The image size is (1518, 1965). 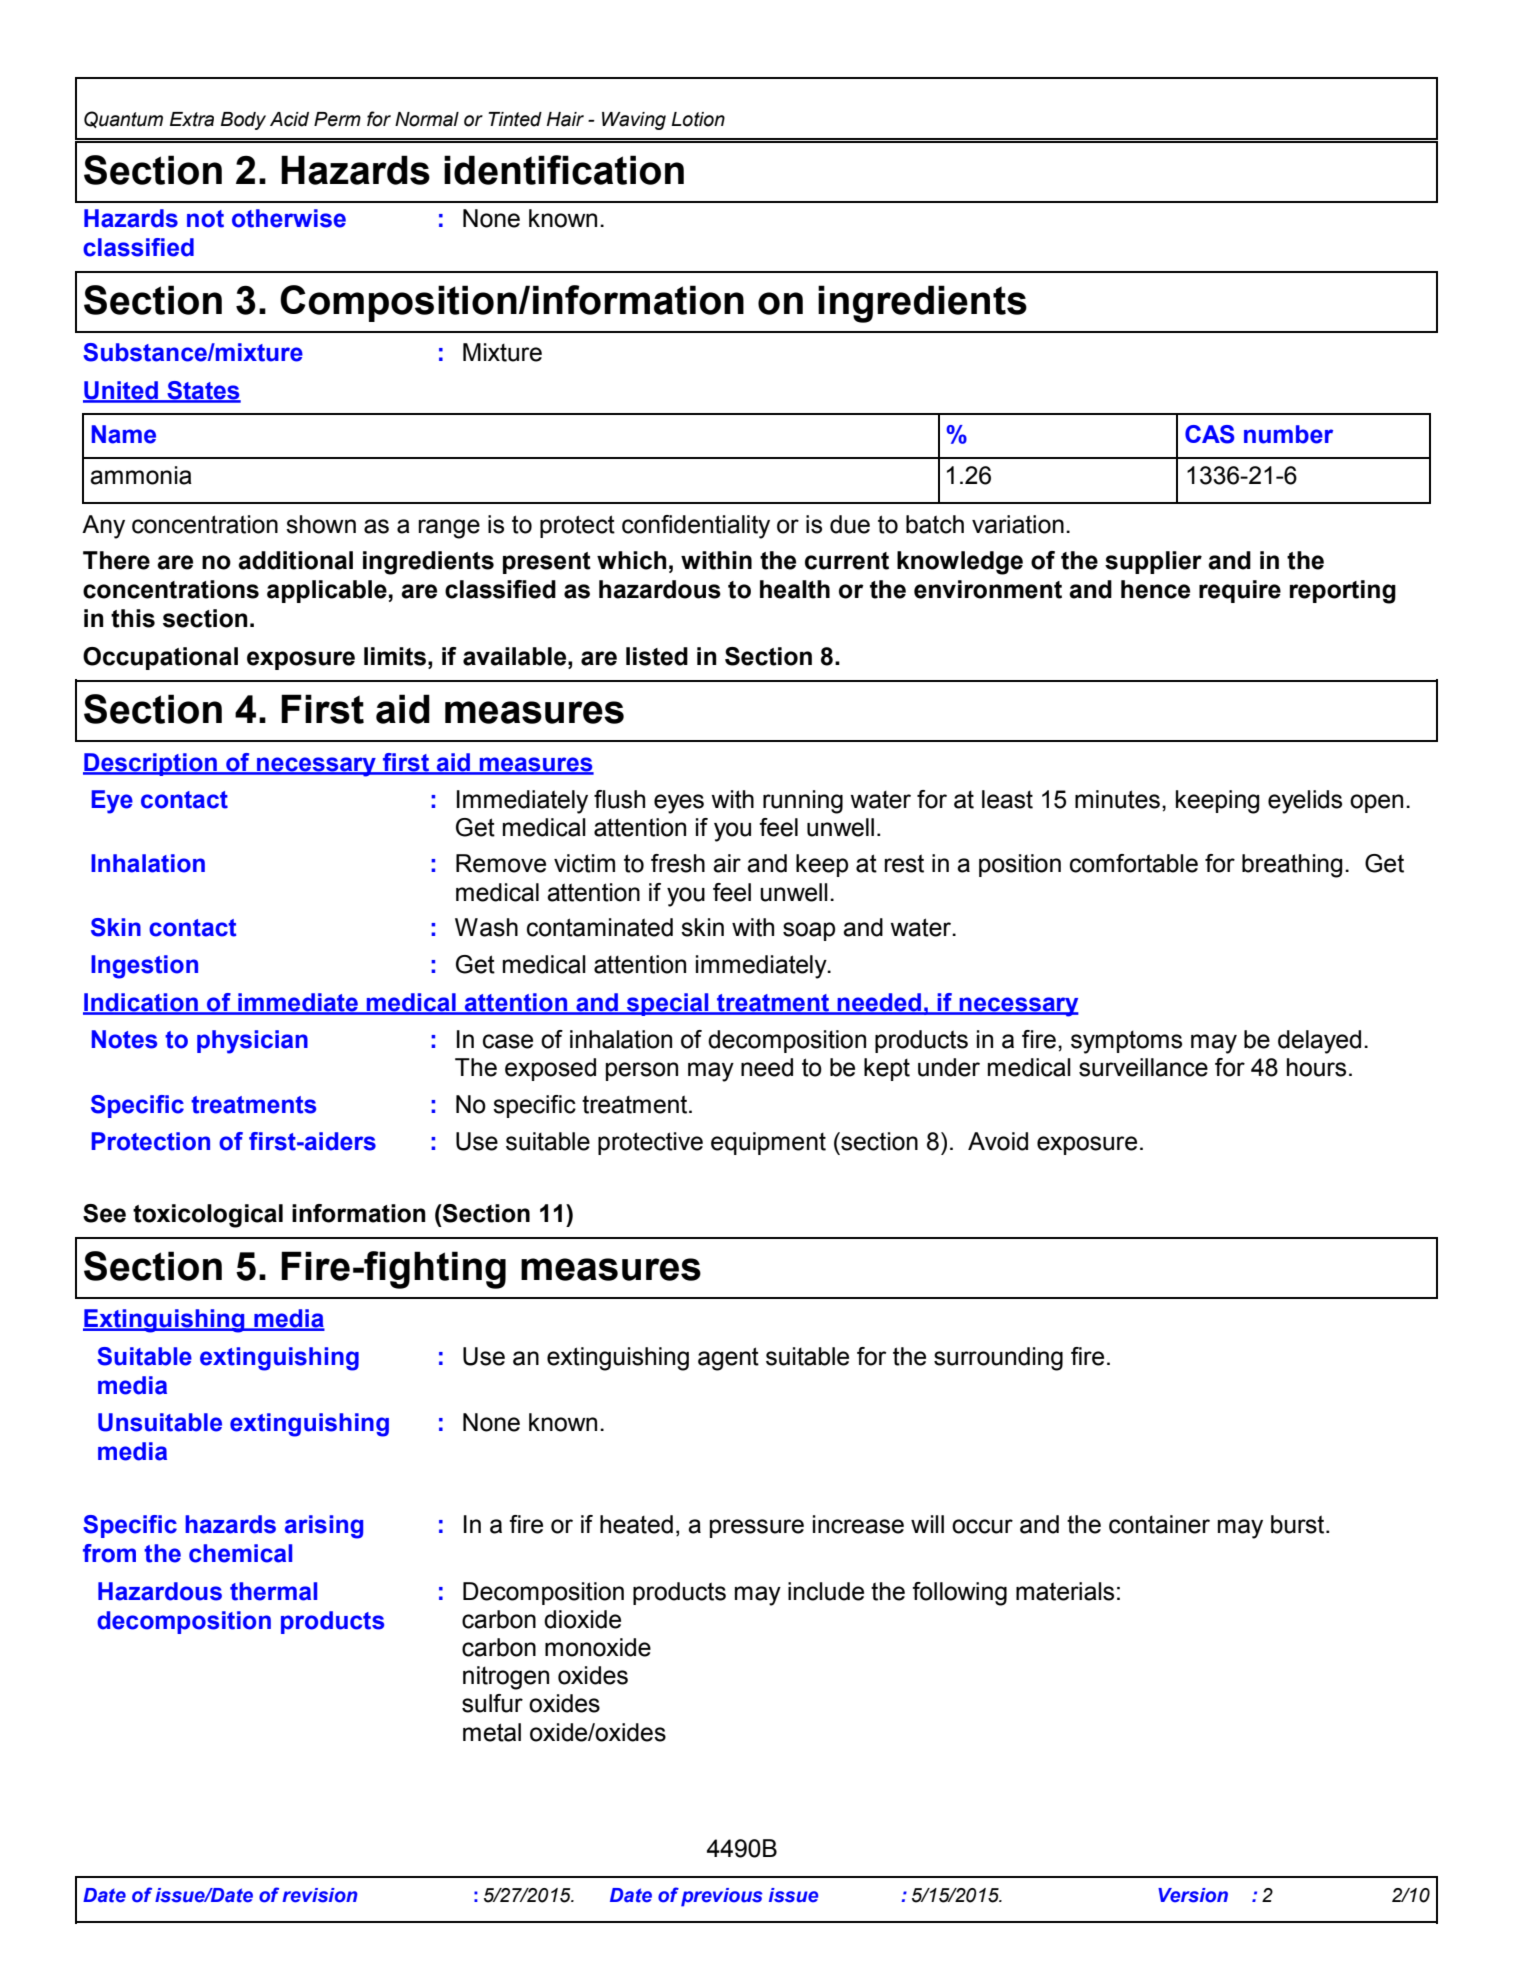 I want to click on special, so click(x=668, y=1004).
